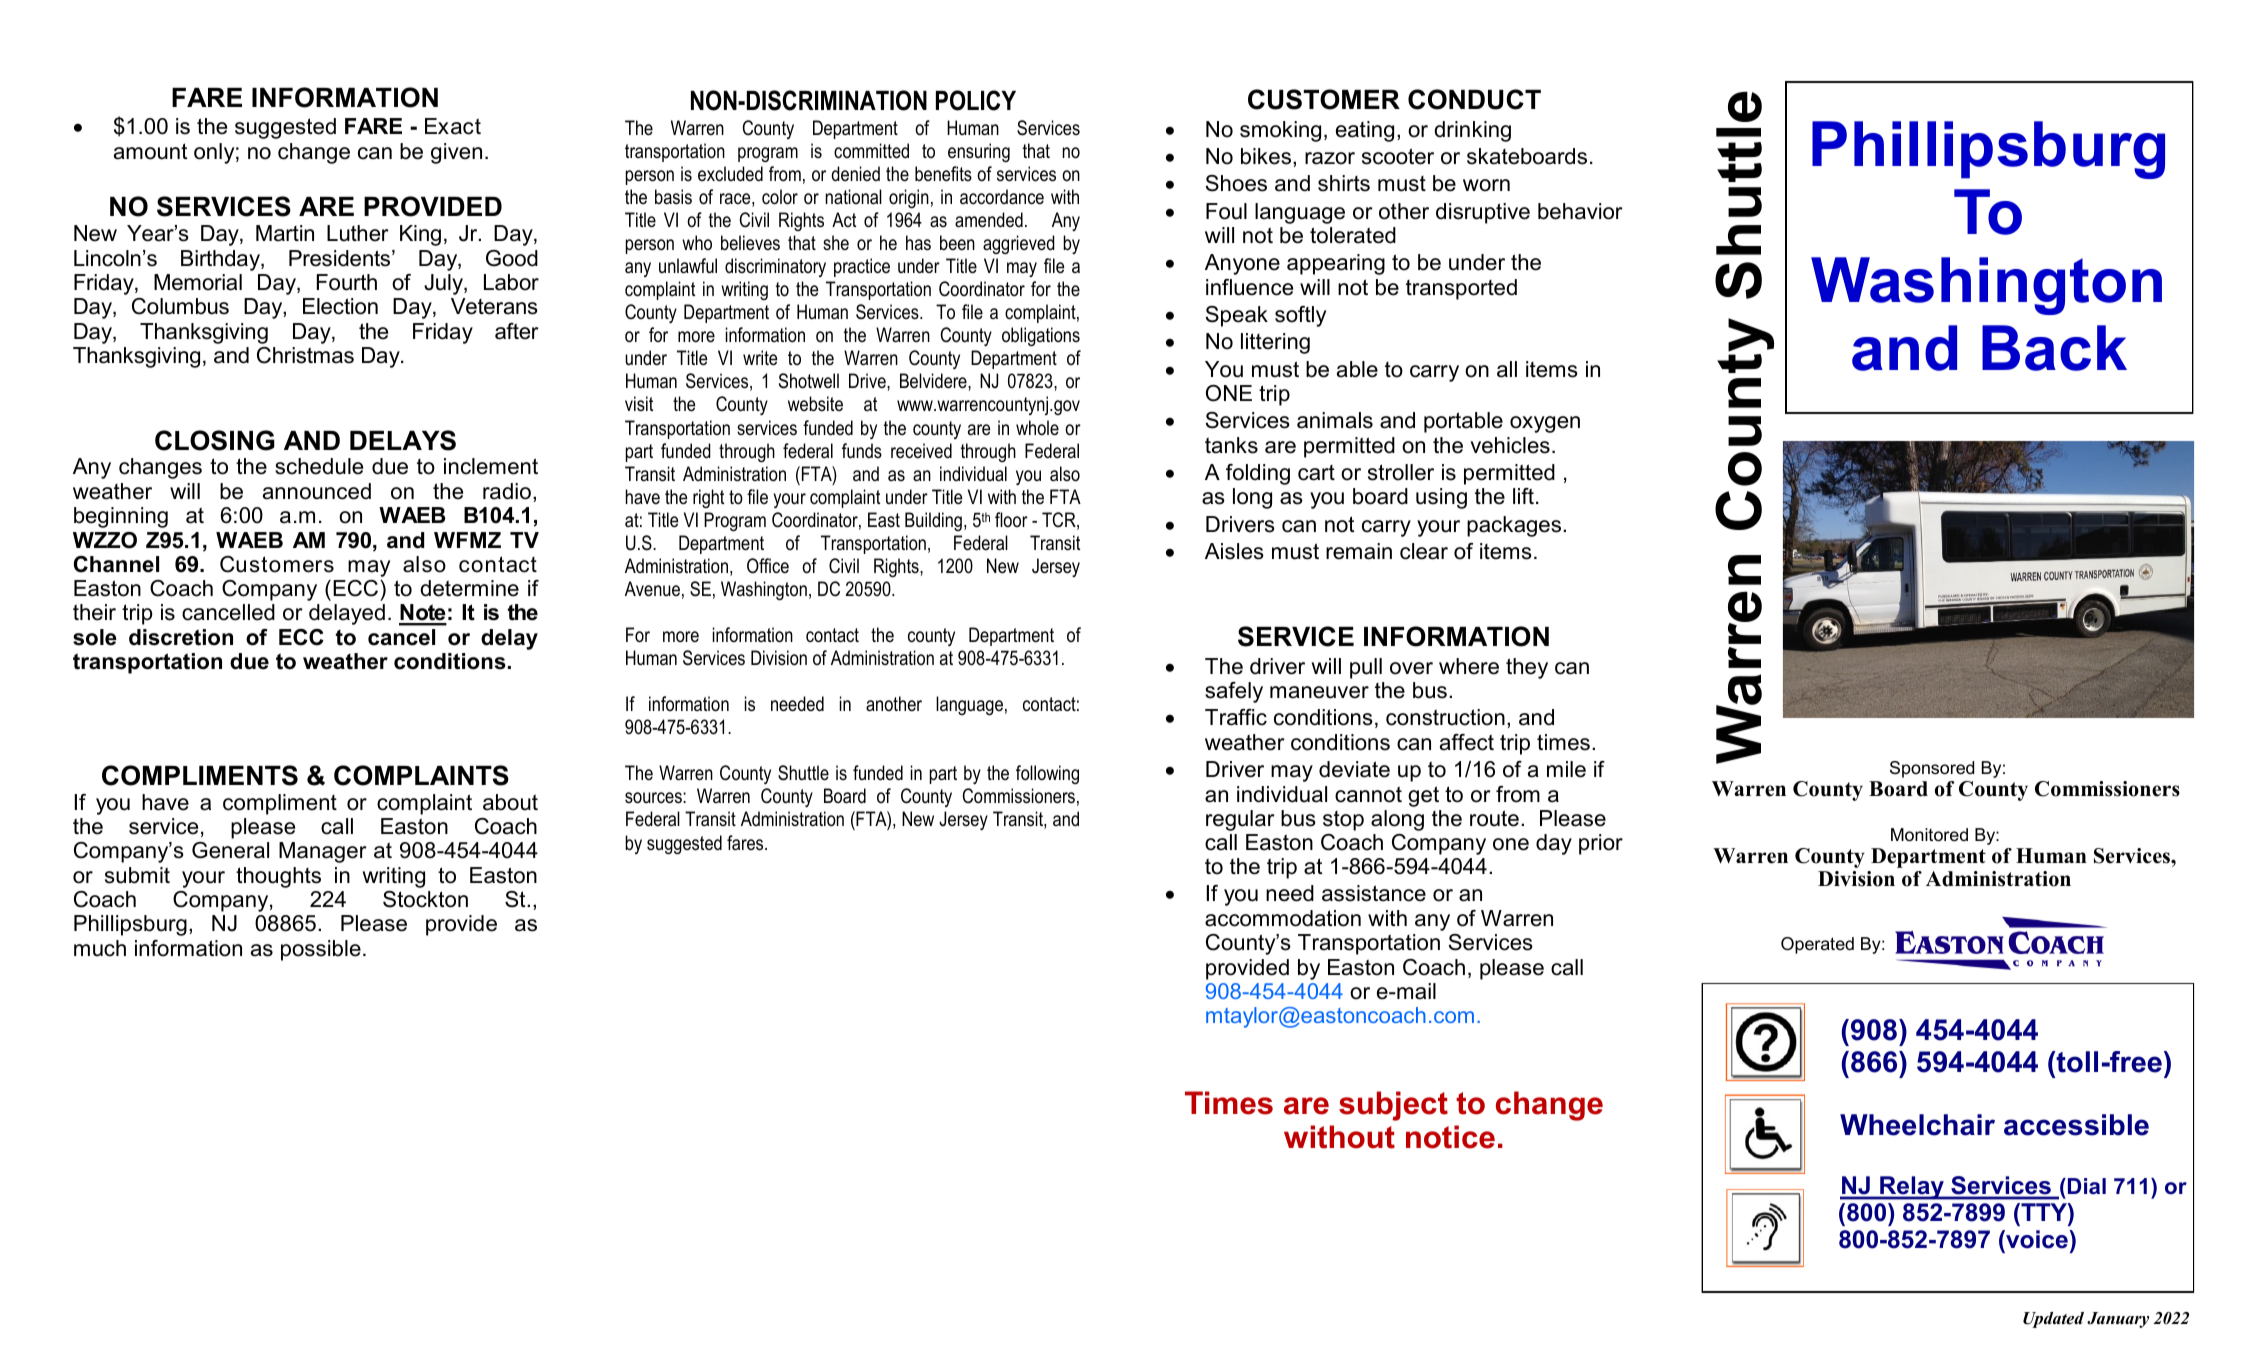 The width and height of the screenshot is (2250, 1366). I want to click on behavior, so click(1580, 211).
